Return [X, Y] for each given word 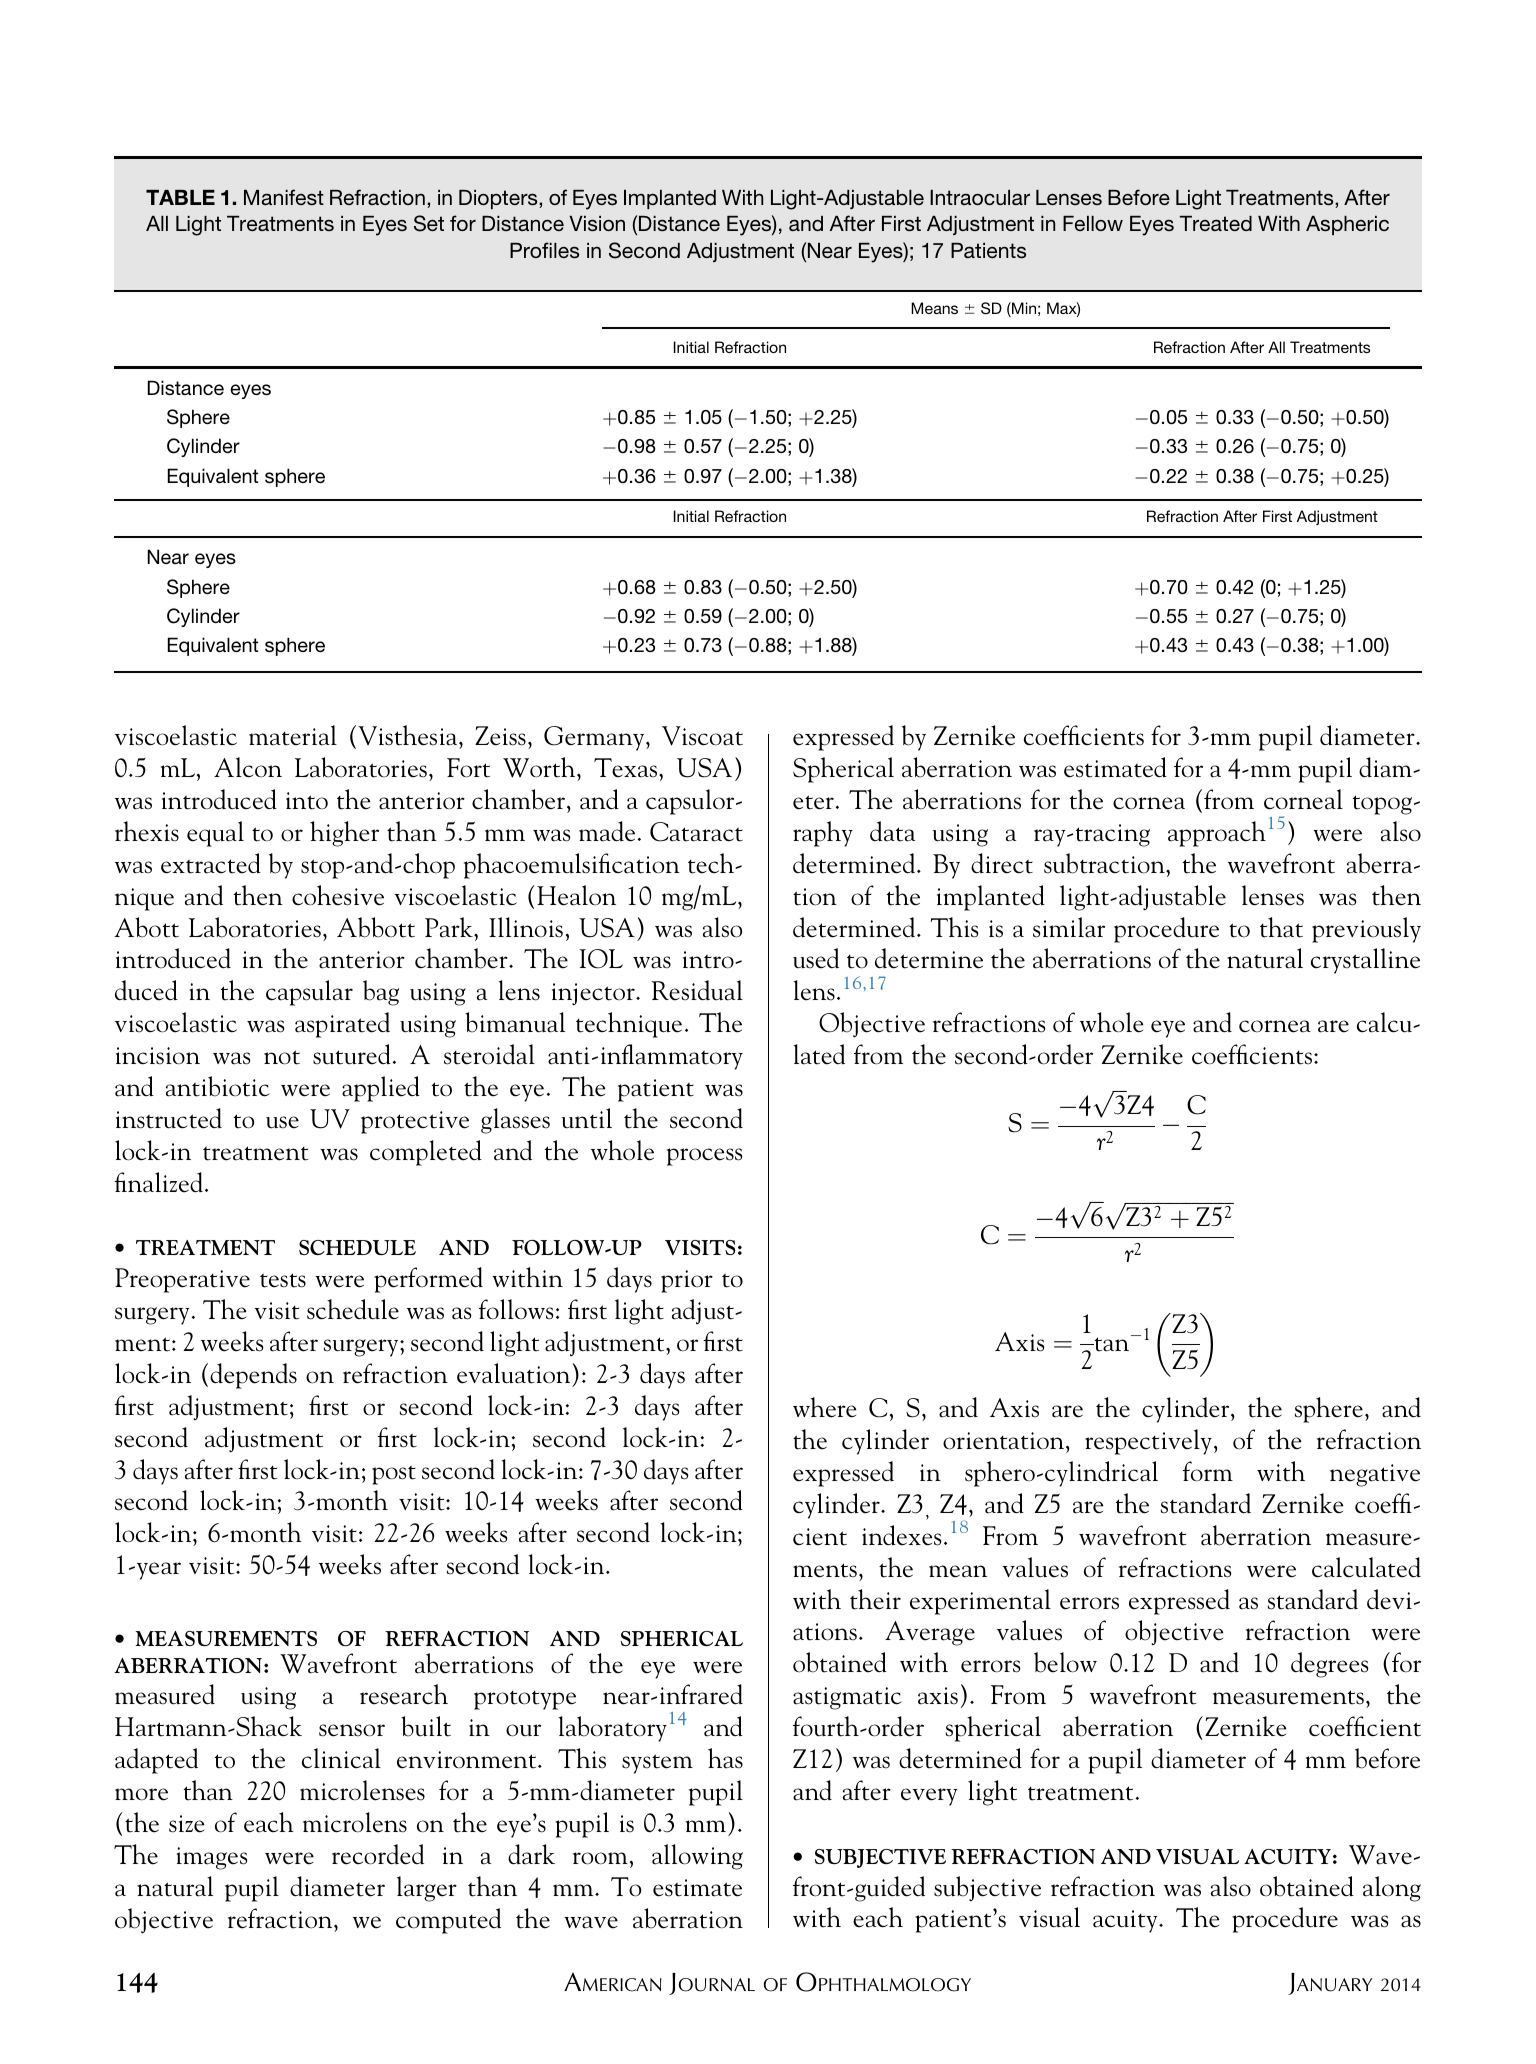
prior [687, 1281]
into [307, 801]
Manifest [284, 197]
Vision [597, 223]
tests [283, 1280]
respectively [1148, 1442]
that [1281, 927]
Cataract [696, 832]
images [212, 1858]
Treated [1216, 223]
